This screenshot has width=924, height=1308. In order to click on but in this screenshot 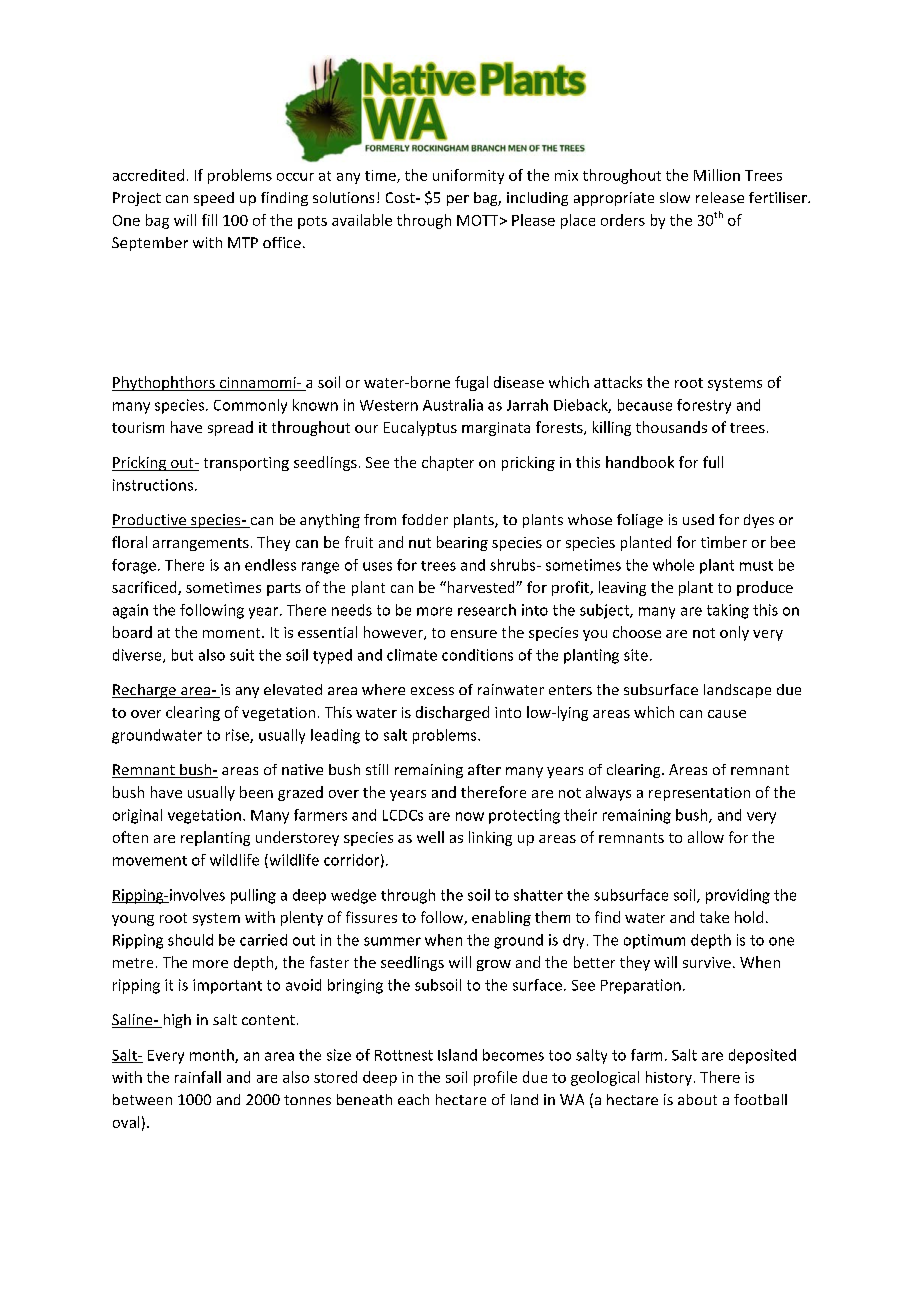, I will do `click(182, 655)`.
